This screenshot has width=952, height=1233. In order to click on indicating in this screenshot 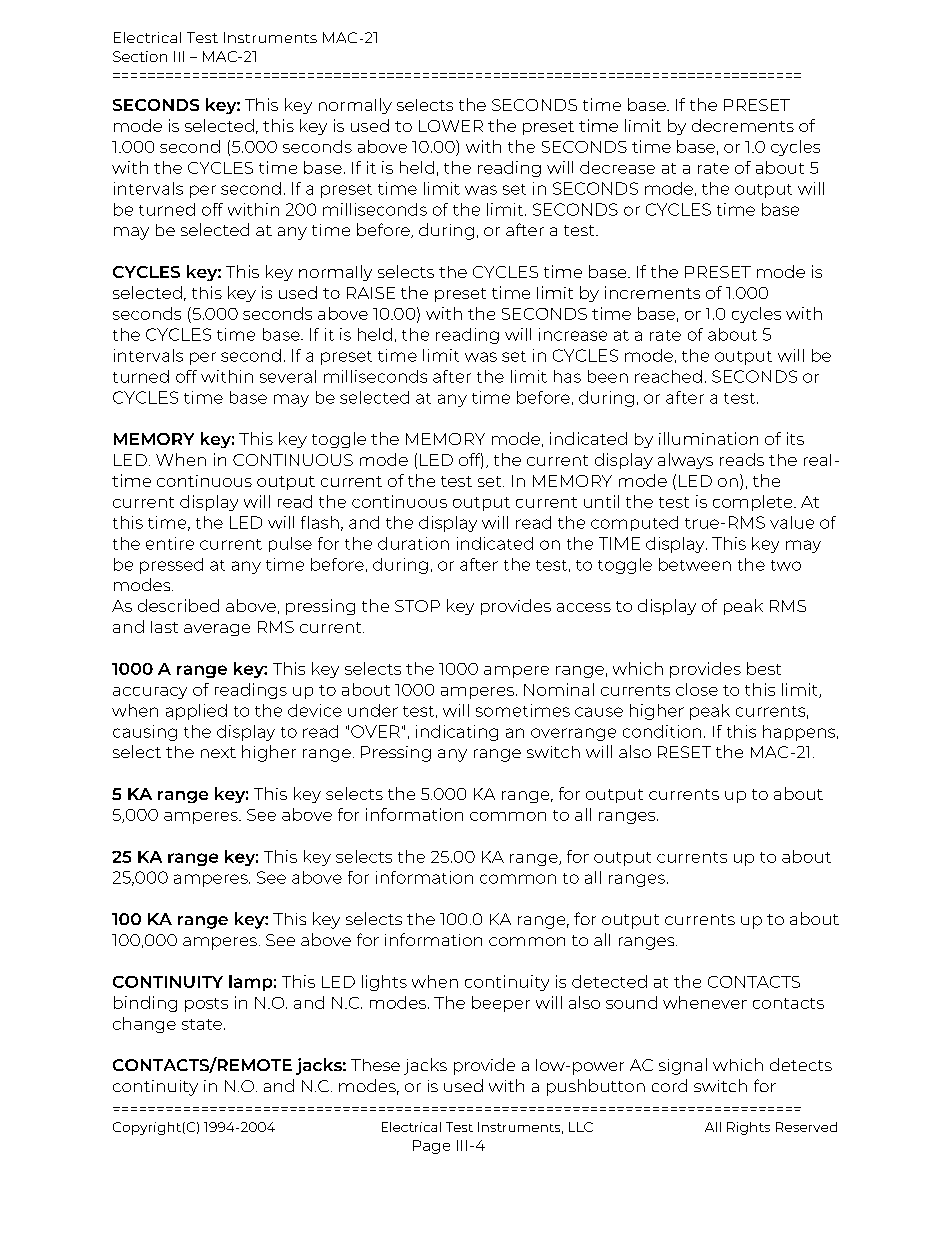, I will do `click(457, 733)`.
